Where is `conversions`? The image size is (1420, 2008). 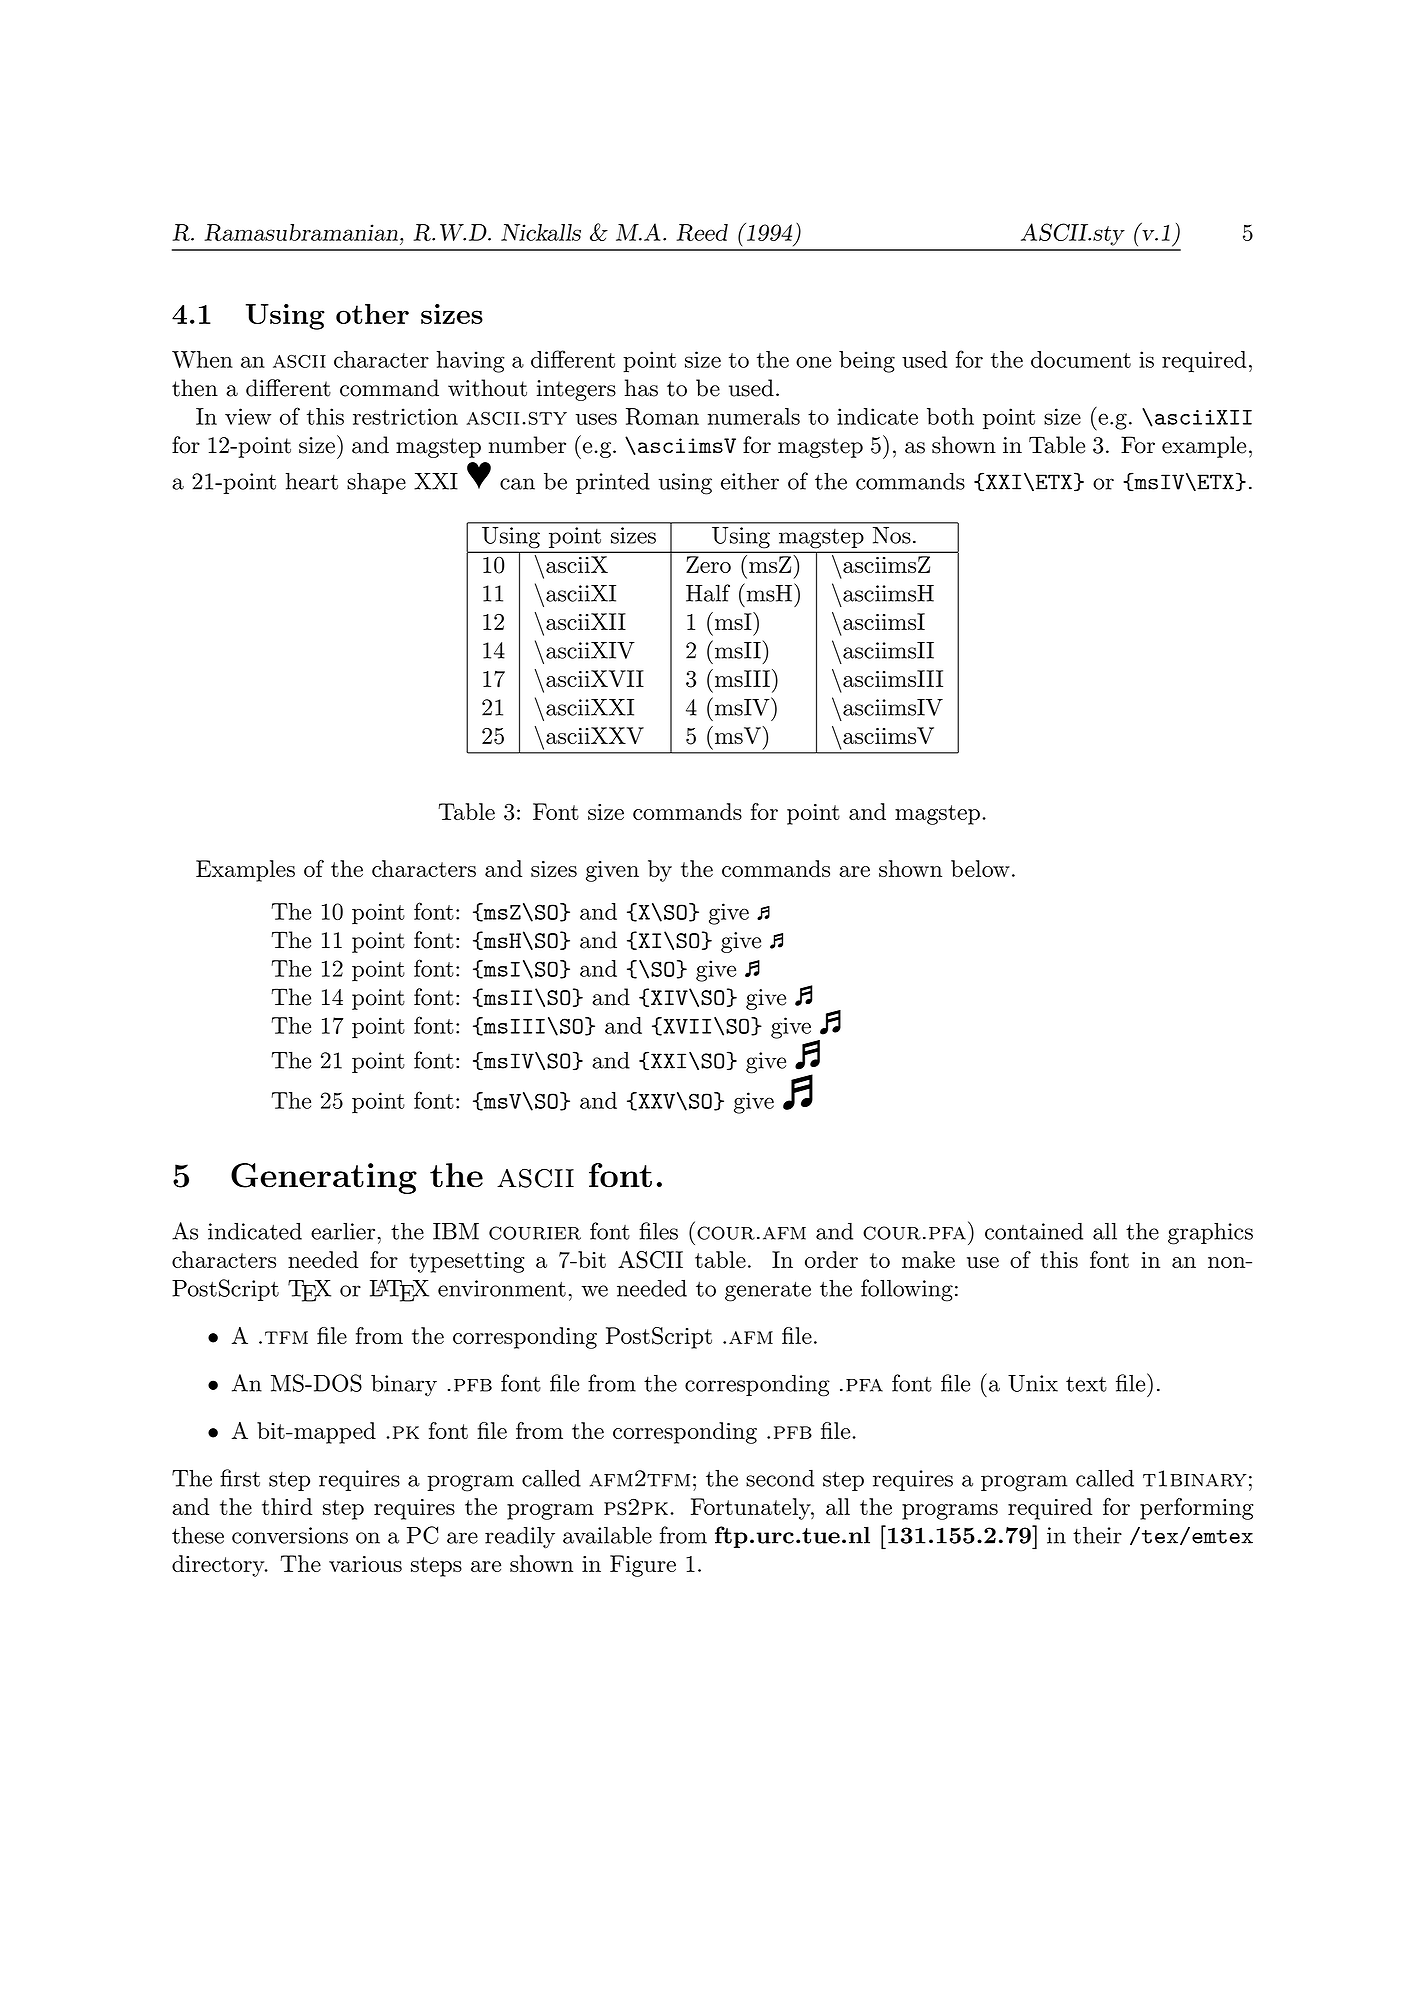
conversions is located at coordinates (290, 1535).
